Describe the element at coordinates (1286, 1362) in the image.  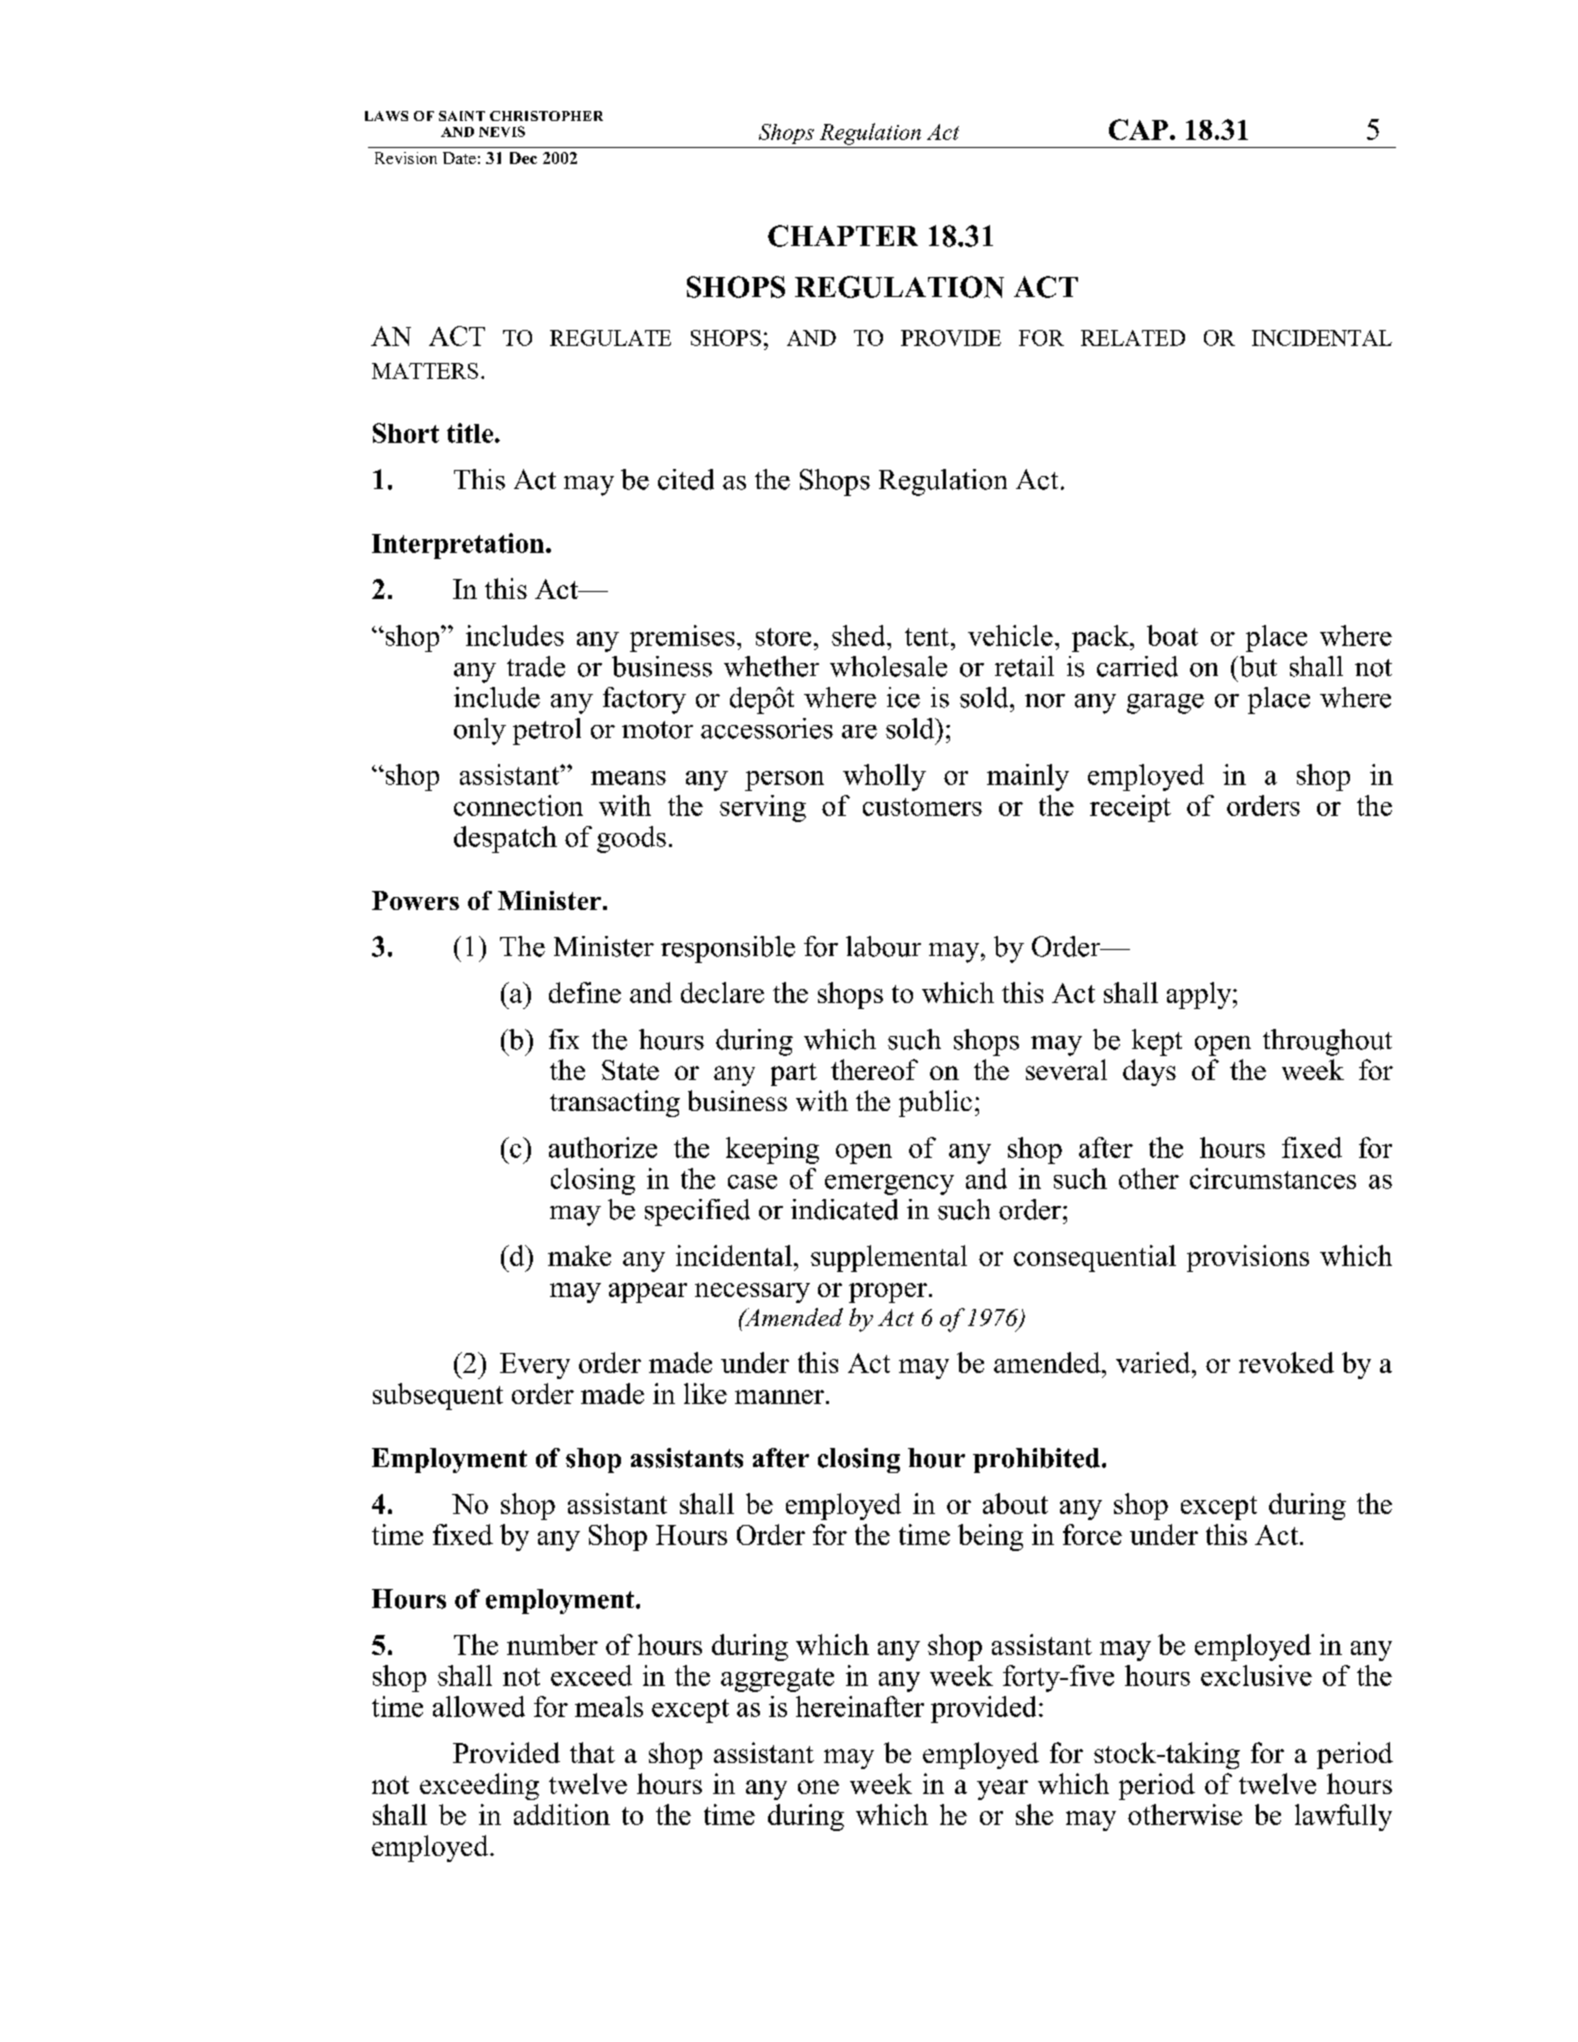
I see `revoked` at that location.
